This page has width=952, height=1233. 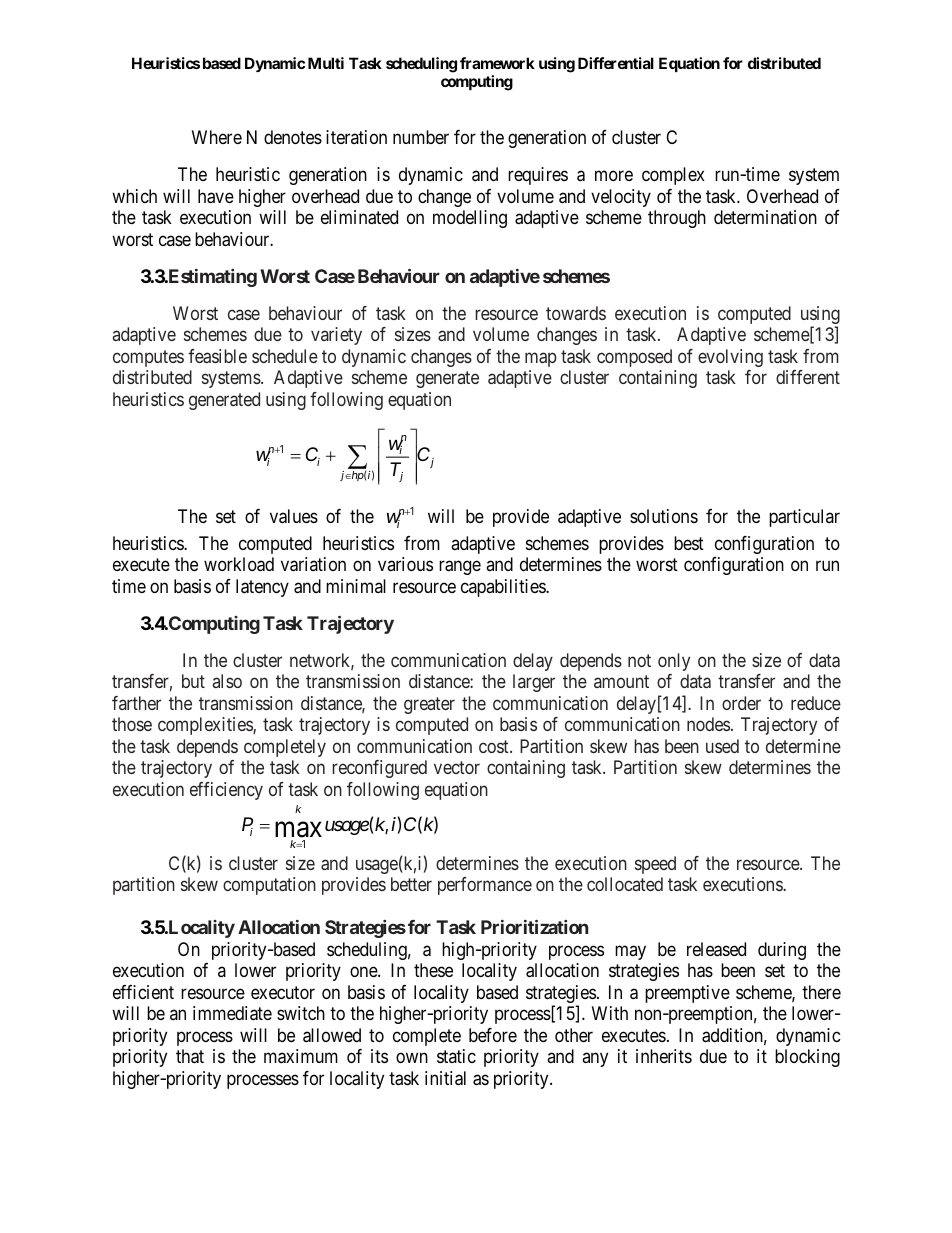 I want to click on range, so click(x=460, y=567).
